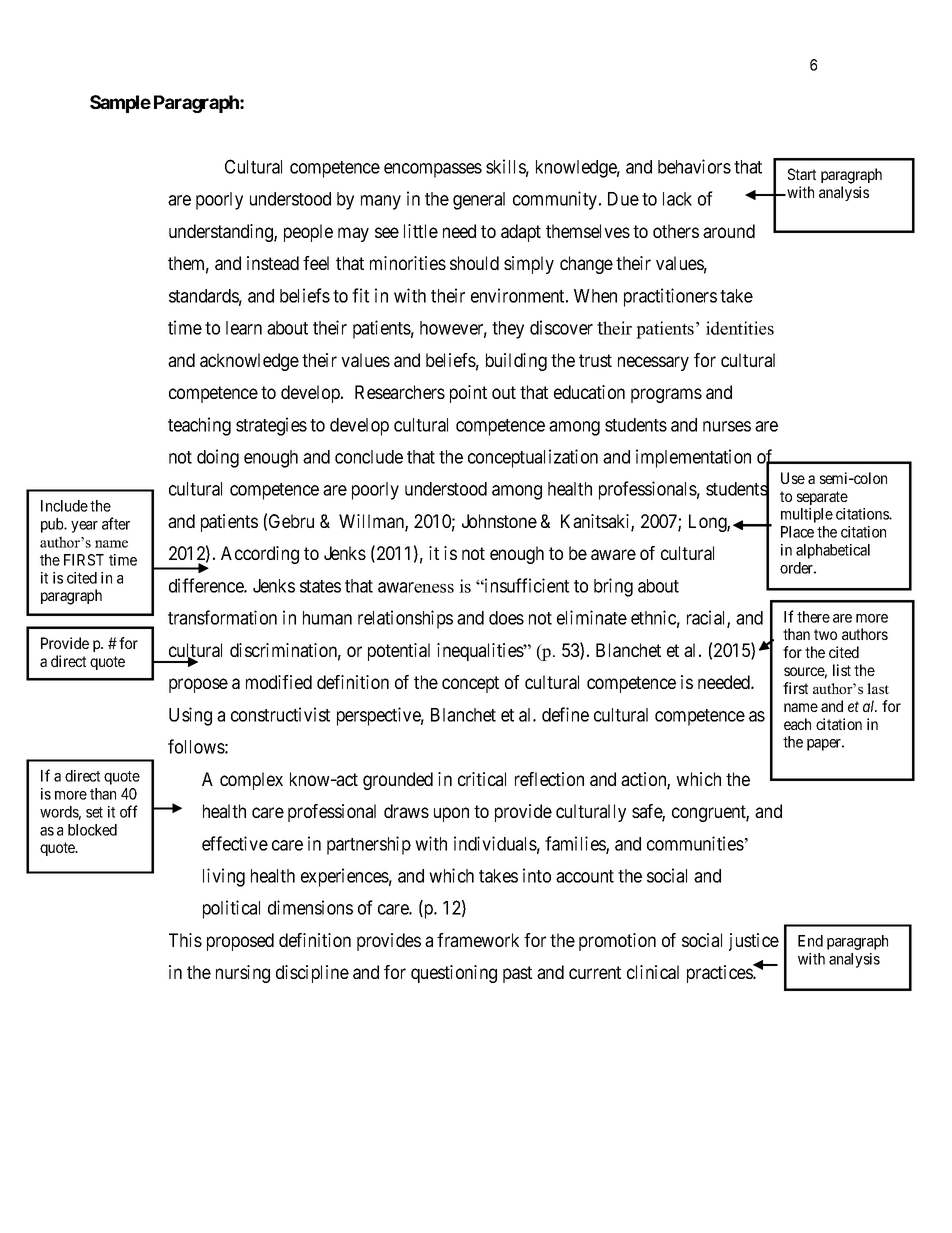 Image resolution: width=952 pixels, height=1233 pixels. Describe the element at coordinates (878, 688) in the document. I see `last` at that location.
